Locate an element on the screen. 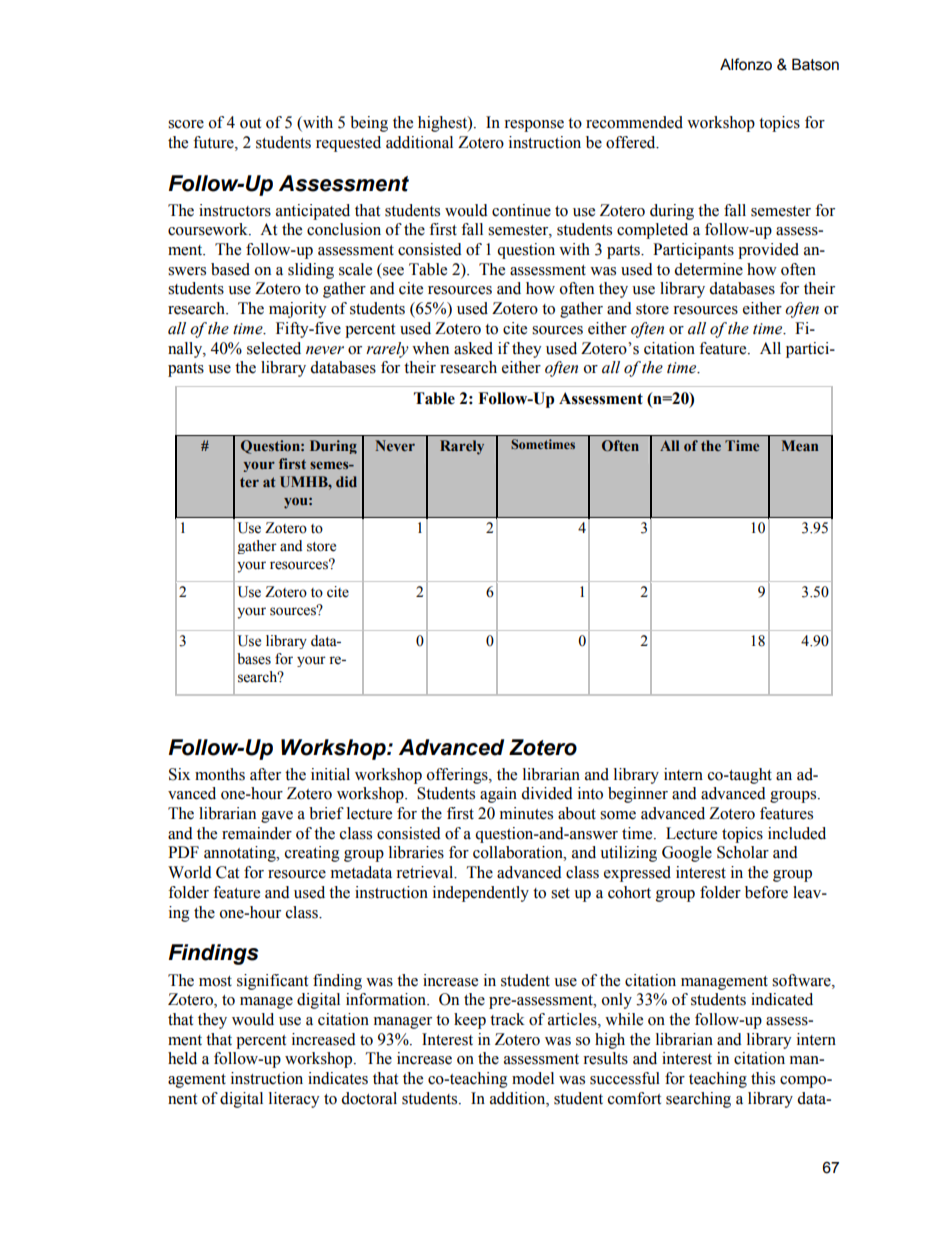 This screenshot has width=952, height=1233. model is located at coordinates (533, 1078).
